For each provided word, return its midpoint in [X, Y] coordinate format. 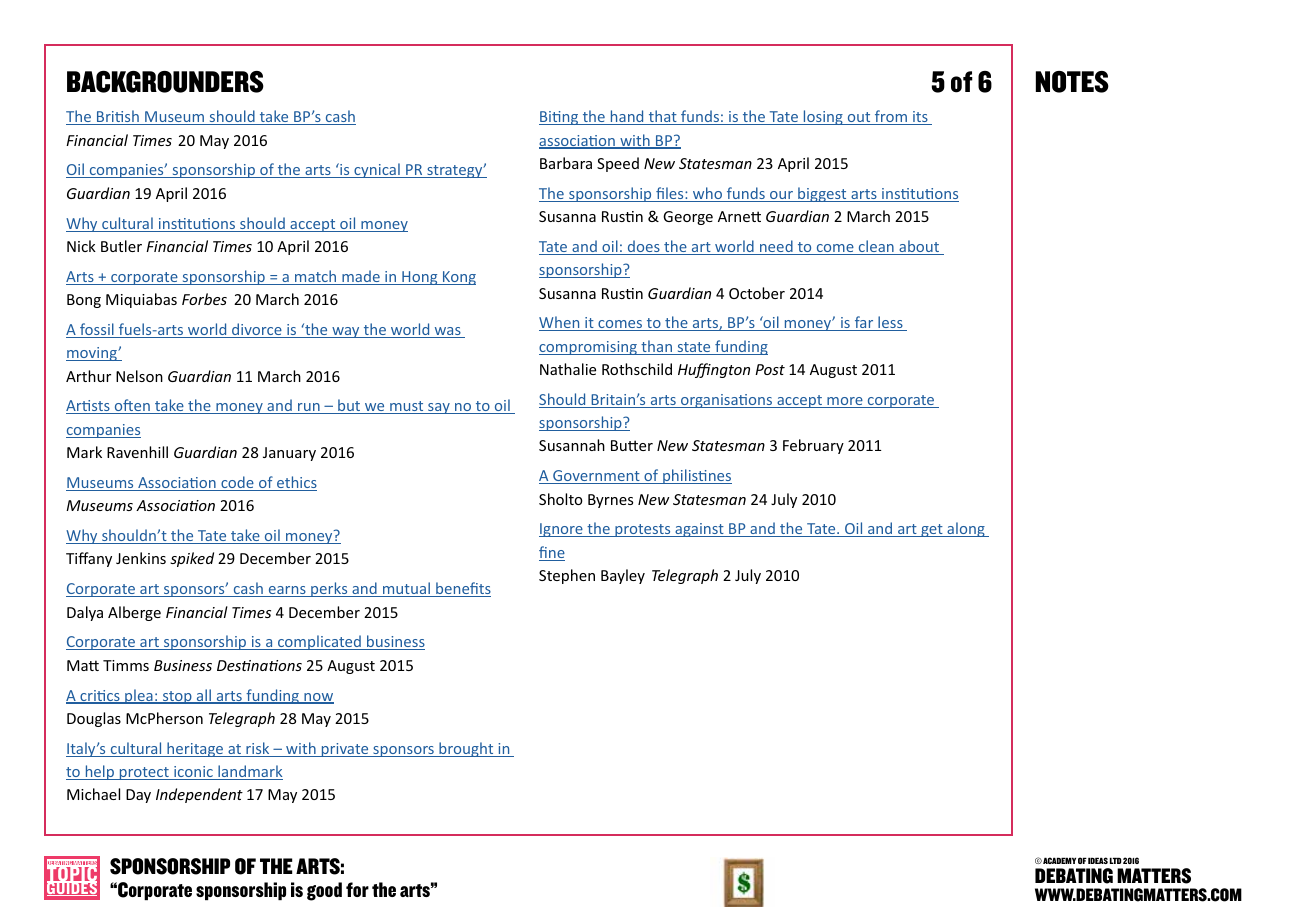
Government [596, 477]
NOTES [1072, 82]
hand [627, 117]
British [118, 117]
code [237, 483]
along [966, 529]
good [324, 891]
